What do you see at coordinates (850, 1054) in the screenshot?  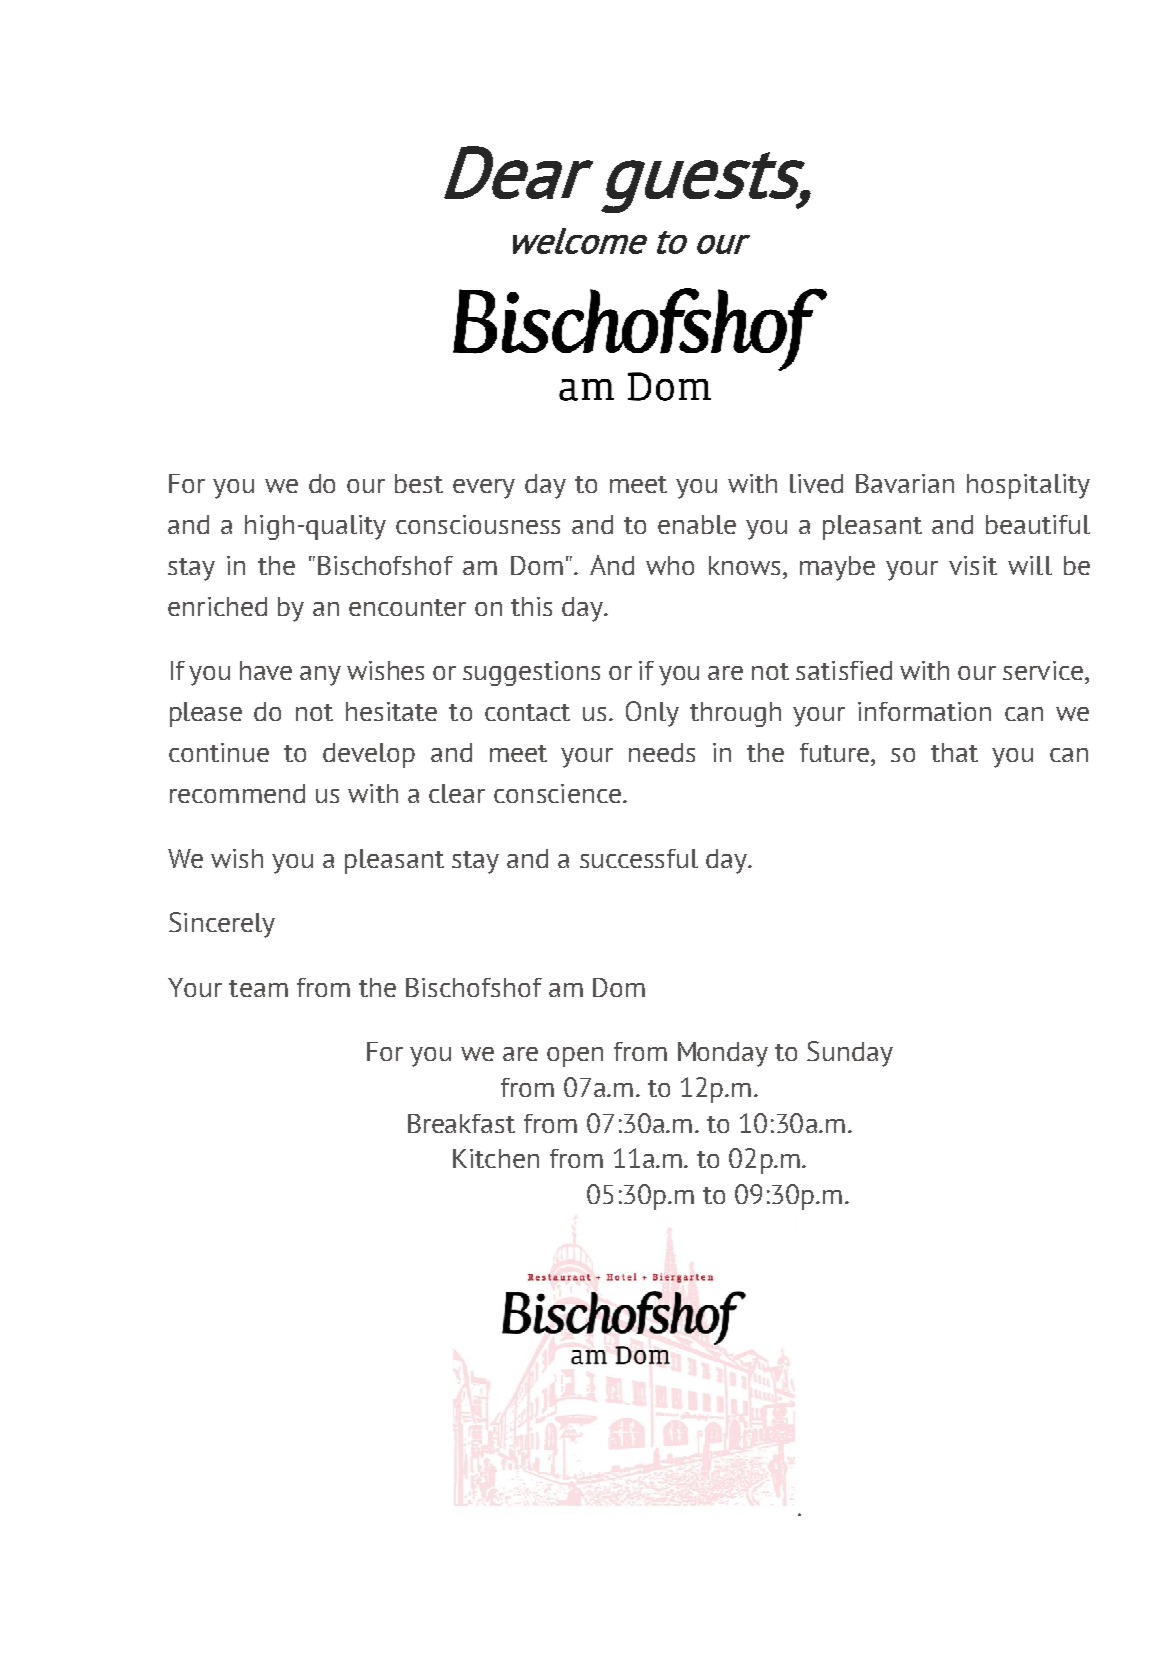 I see `Sunday` at bounding box center [850, 1054].
